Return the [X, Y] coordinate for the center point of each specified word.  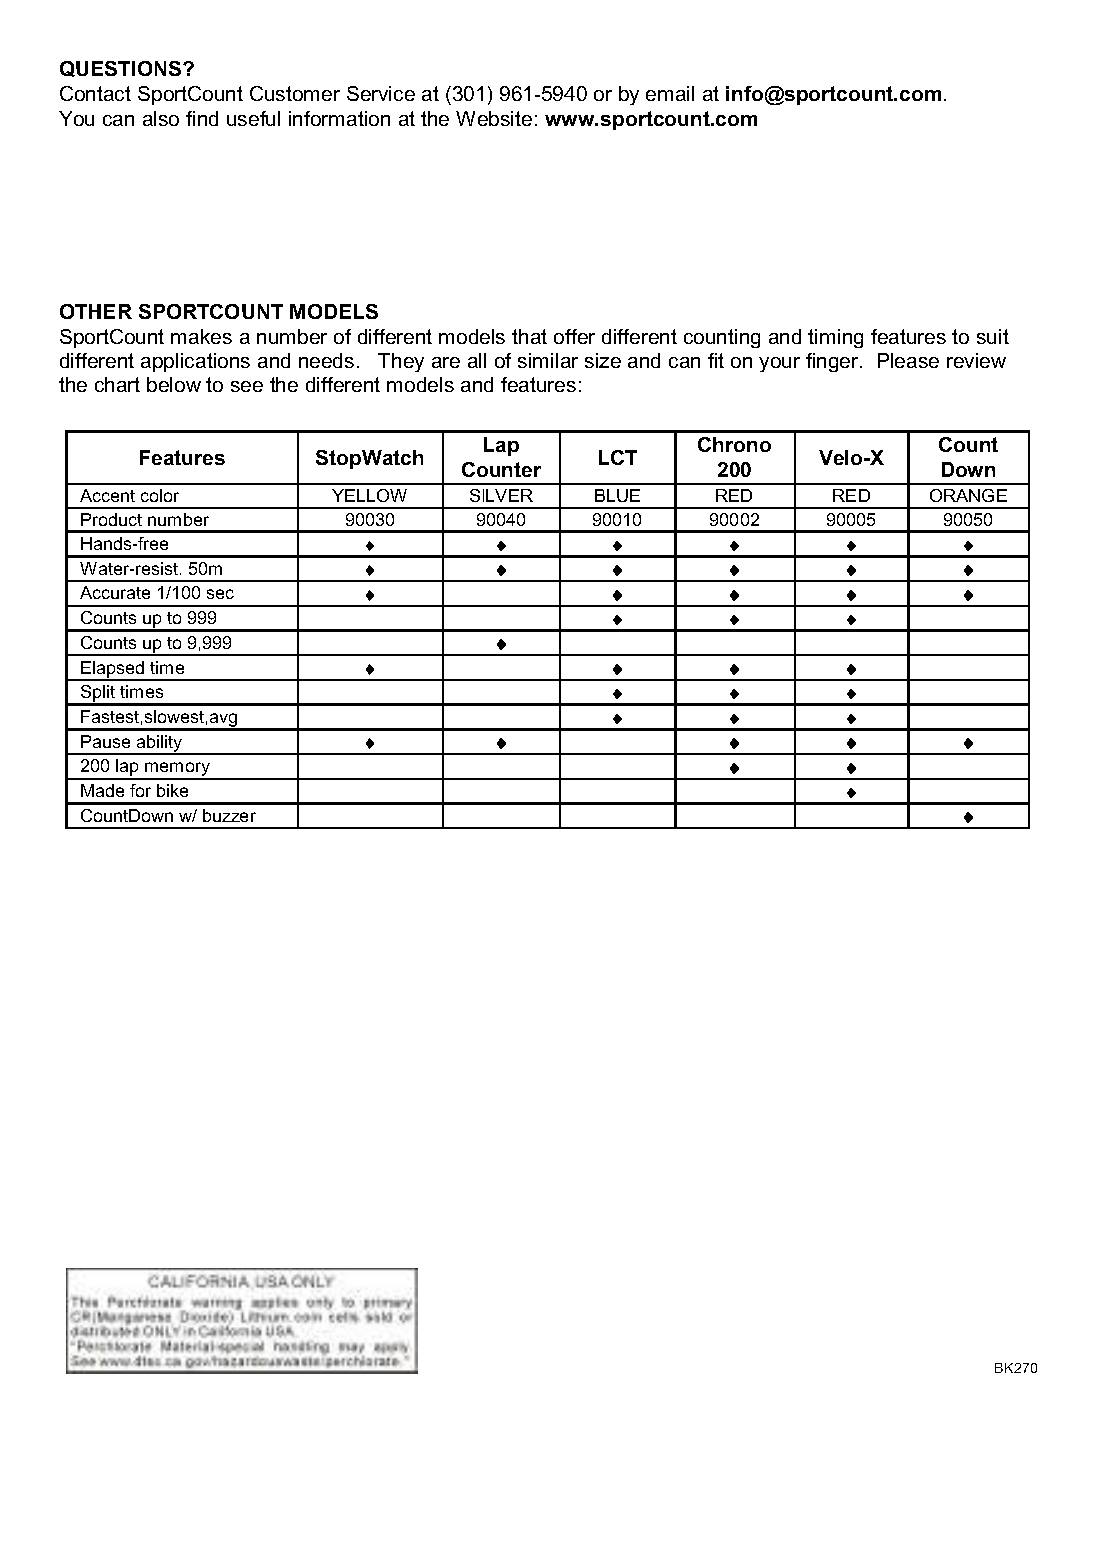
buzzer [229, 815]
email [670, 93]
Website [494, 118]
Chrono [734, 444]
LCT [618, 457]
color [160, 495]
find [202, 118]
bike [172, 790]
